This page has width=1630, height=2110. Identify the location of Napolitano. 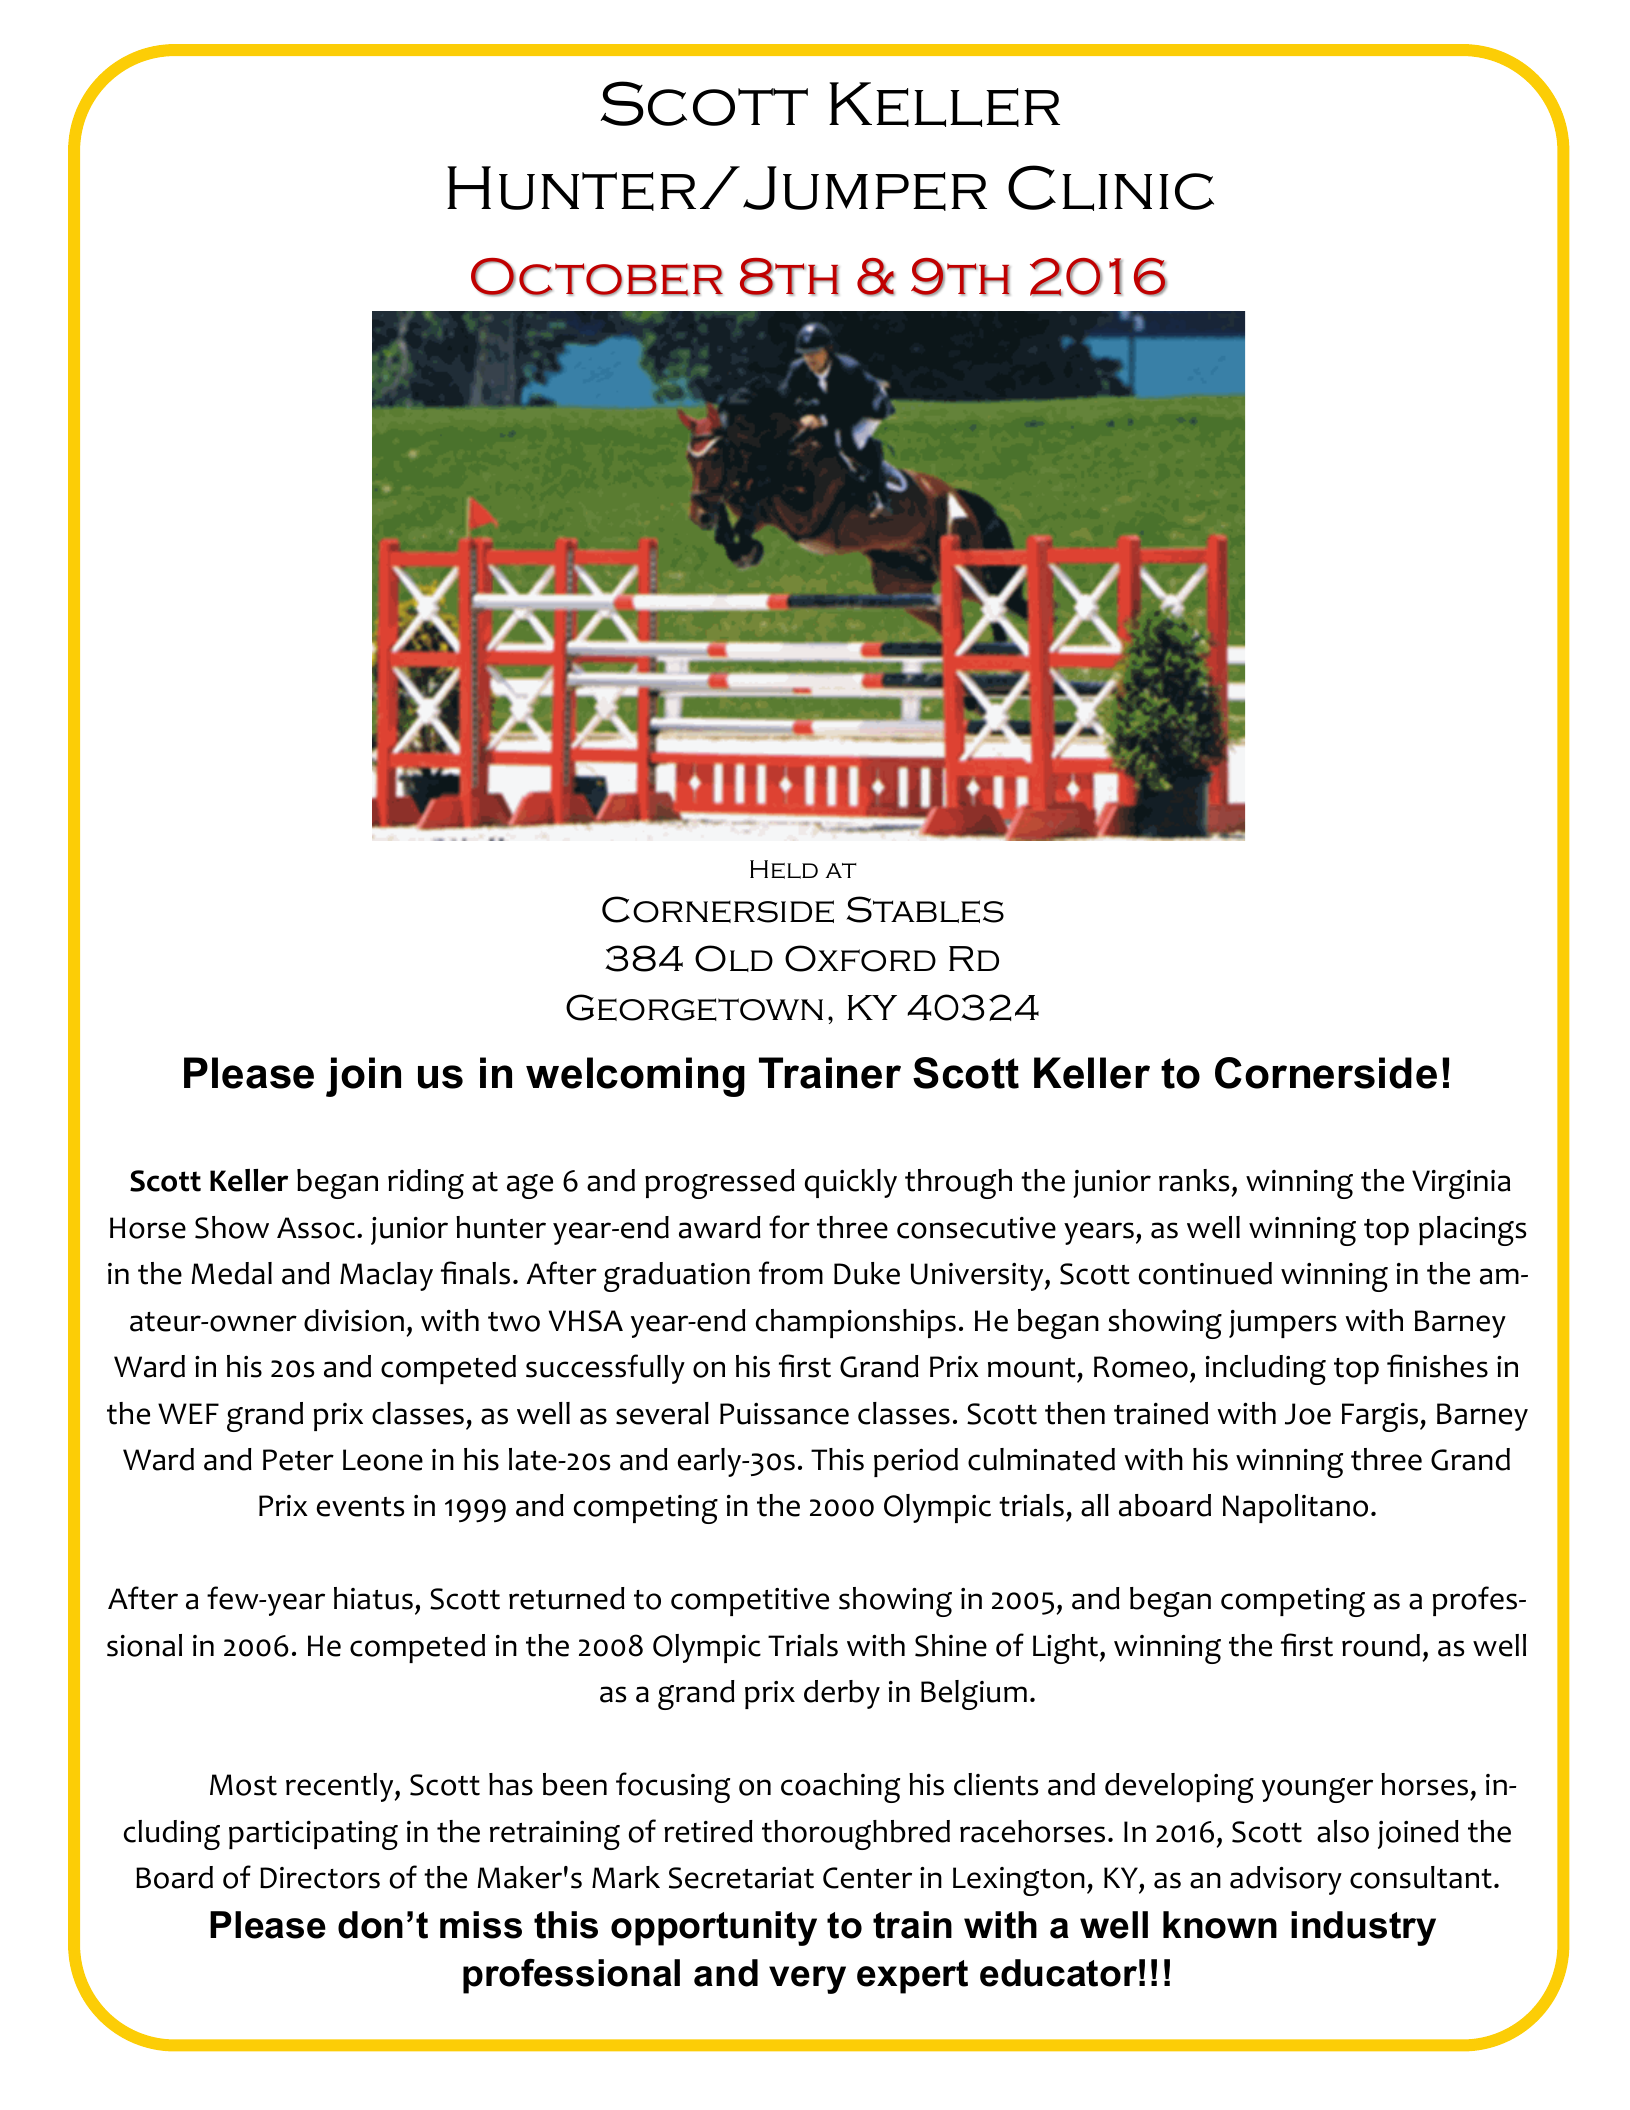
(1295, 1508).
